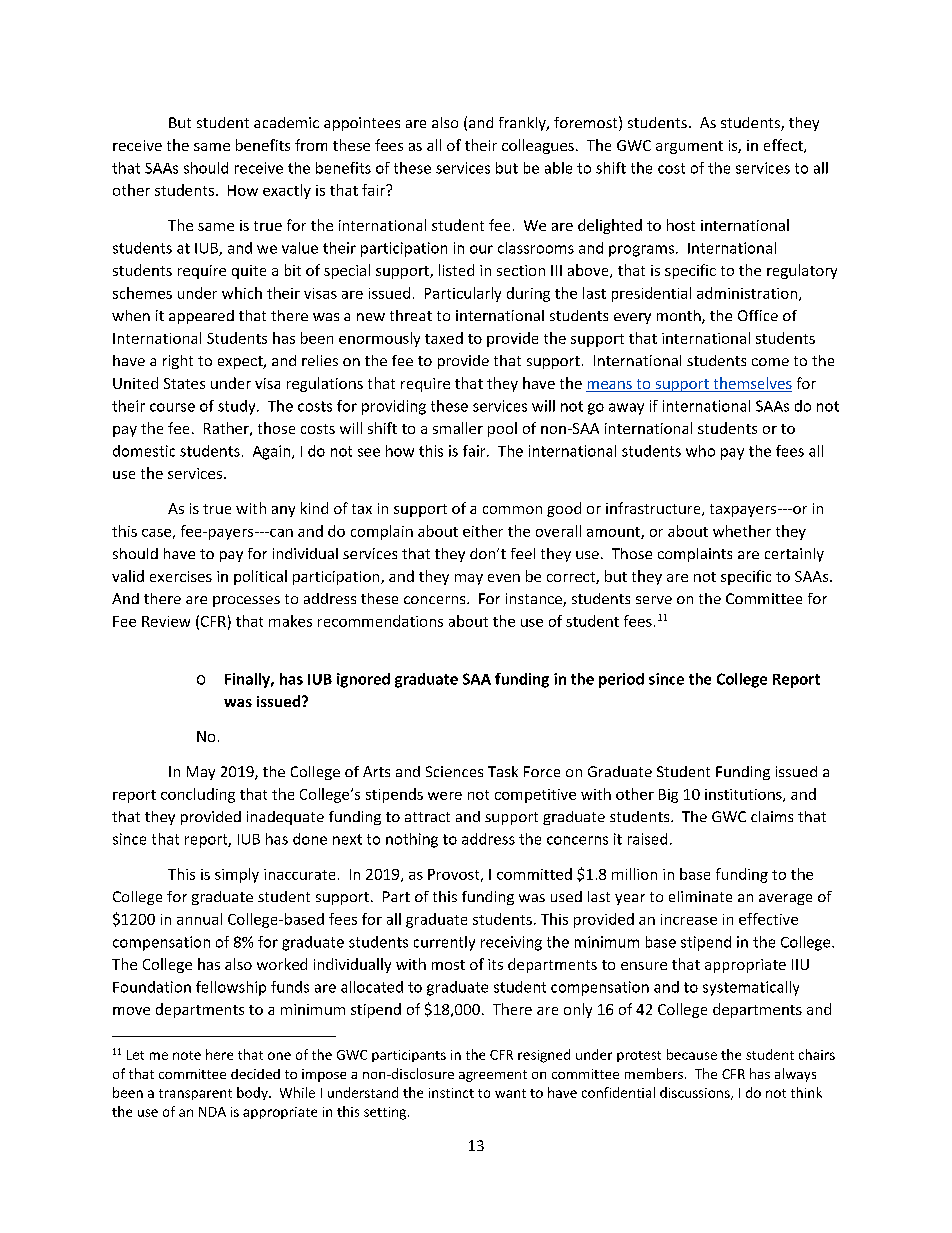 This page has width=952, height=1233. Describe the element at coordinates (184, 383) in the page. I see `States` at that location.
